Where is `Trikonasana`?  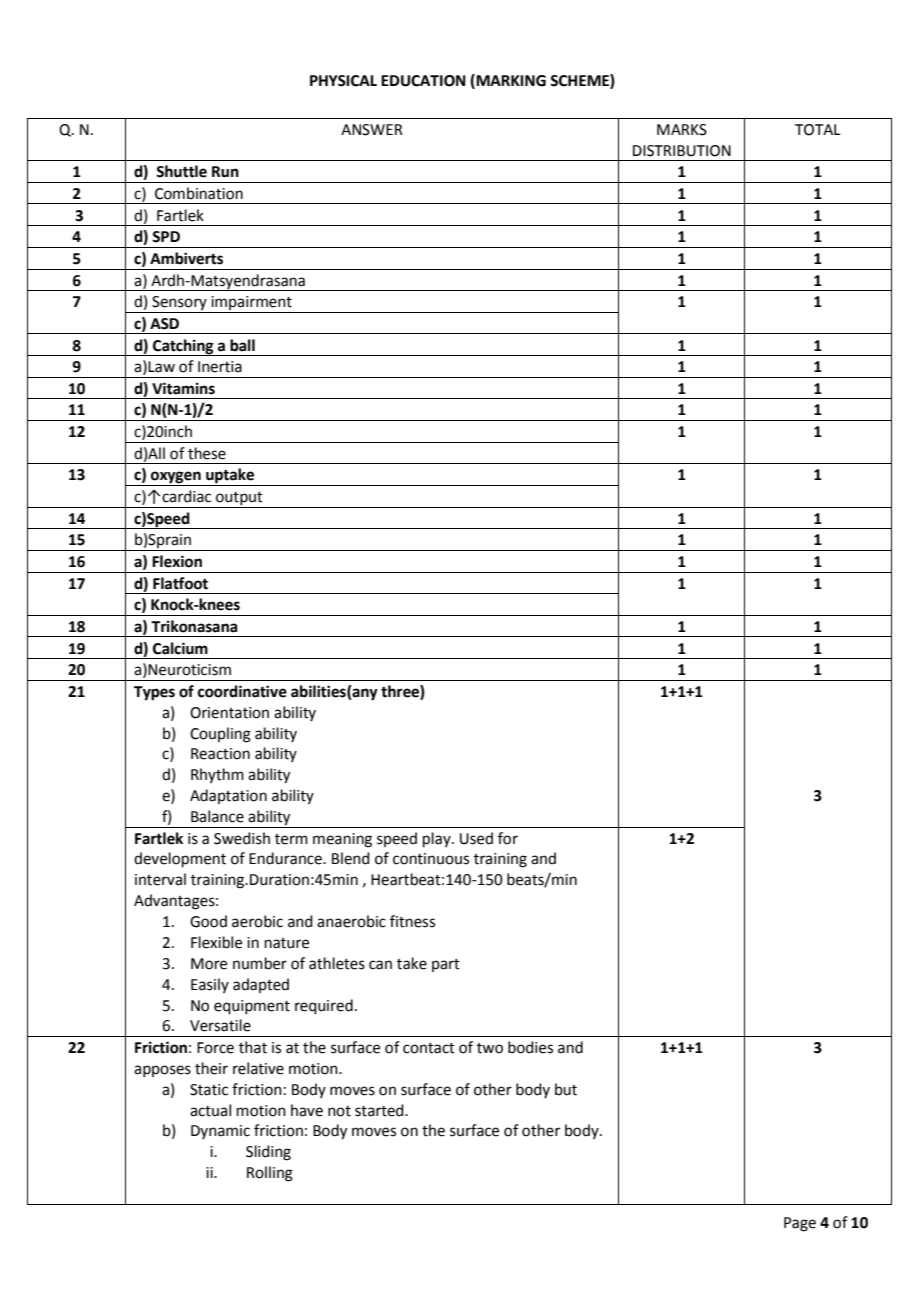
Trikonasana is located at coordinates (194, 626).
